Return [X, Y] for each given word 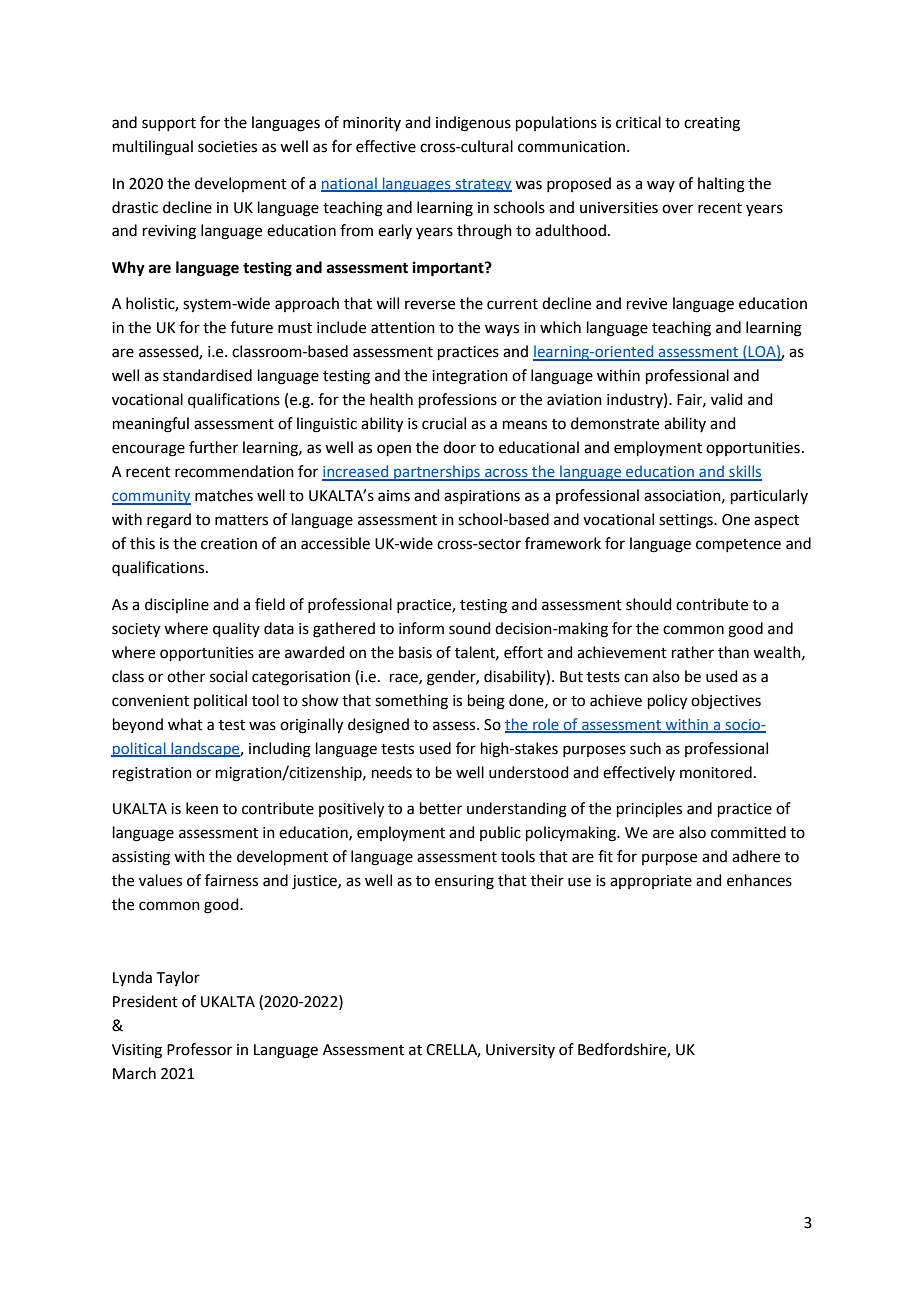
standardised [207, 375]
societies [227, 147]
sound [469, 628]
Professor [199, 1049]
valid [727, 399]
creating [712, 124]
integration [470, 377]
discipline [177, 605]
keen [202, 808]
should [648, 604]
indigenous [473, 124]
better [441, 808]
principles [649, 809]
